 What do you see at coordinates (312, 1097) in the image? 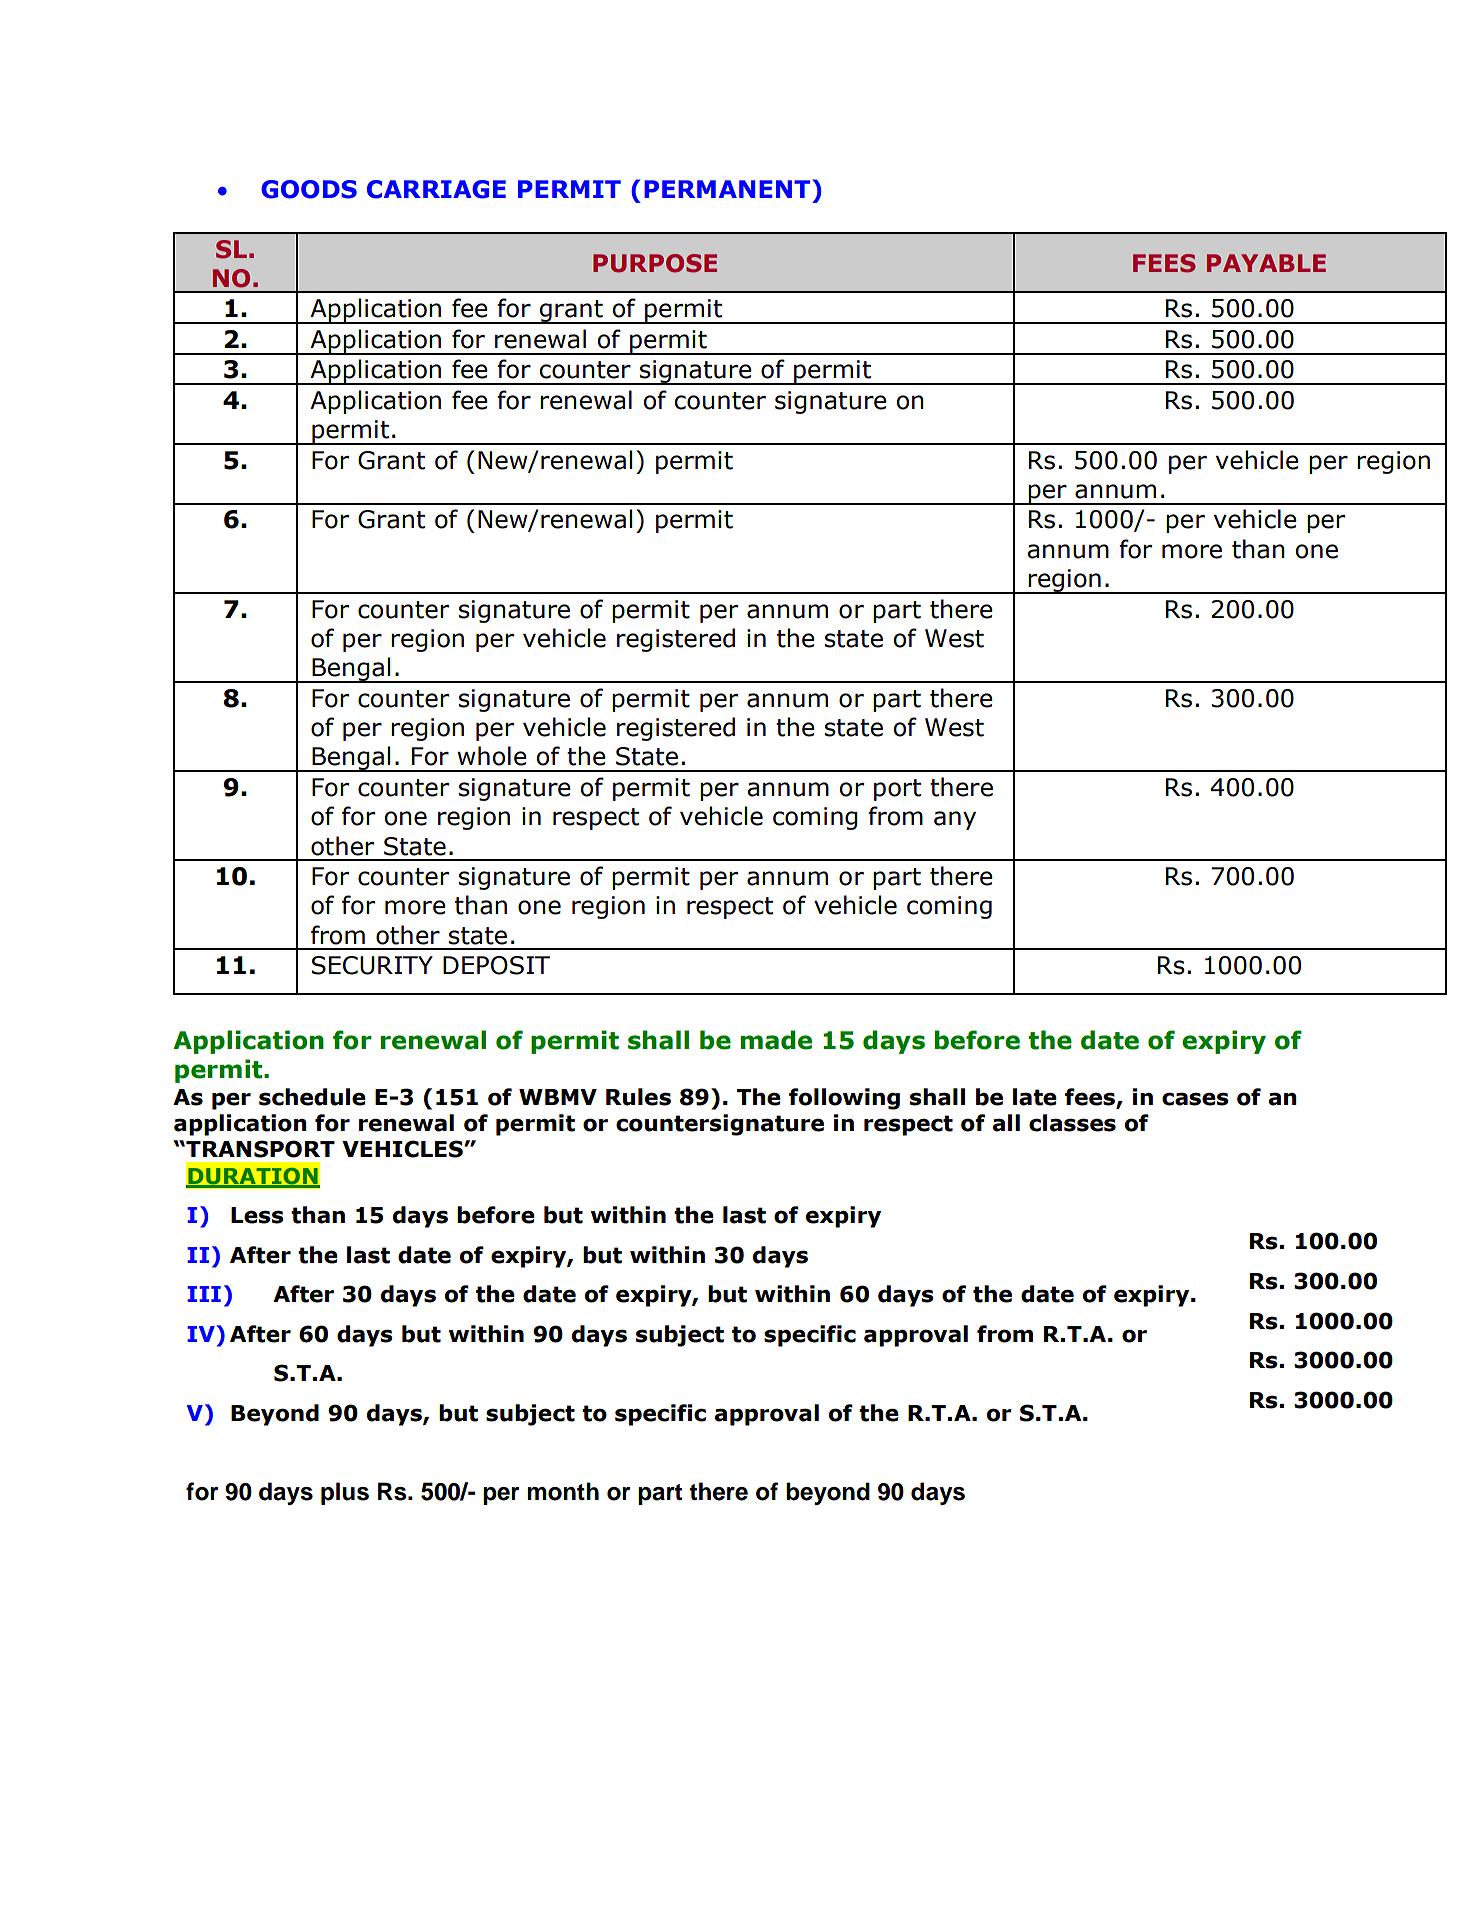
I see `schedule` at bounding box center [312, 1097].
